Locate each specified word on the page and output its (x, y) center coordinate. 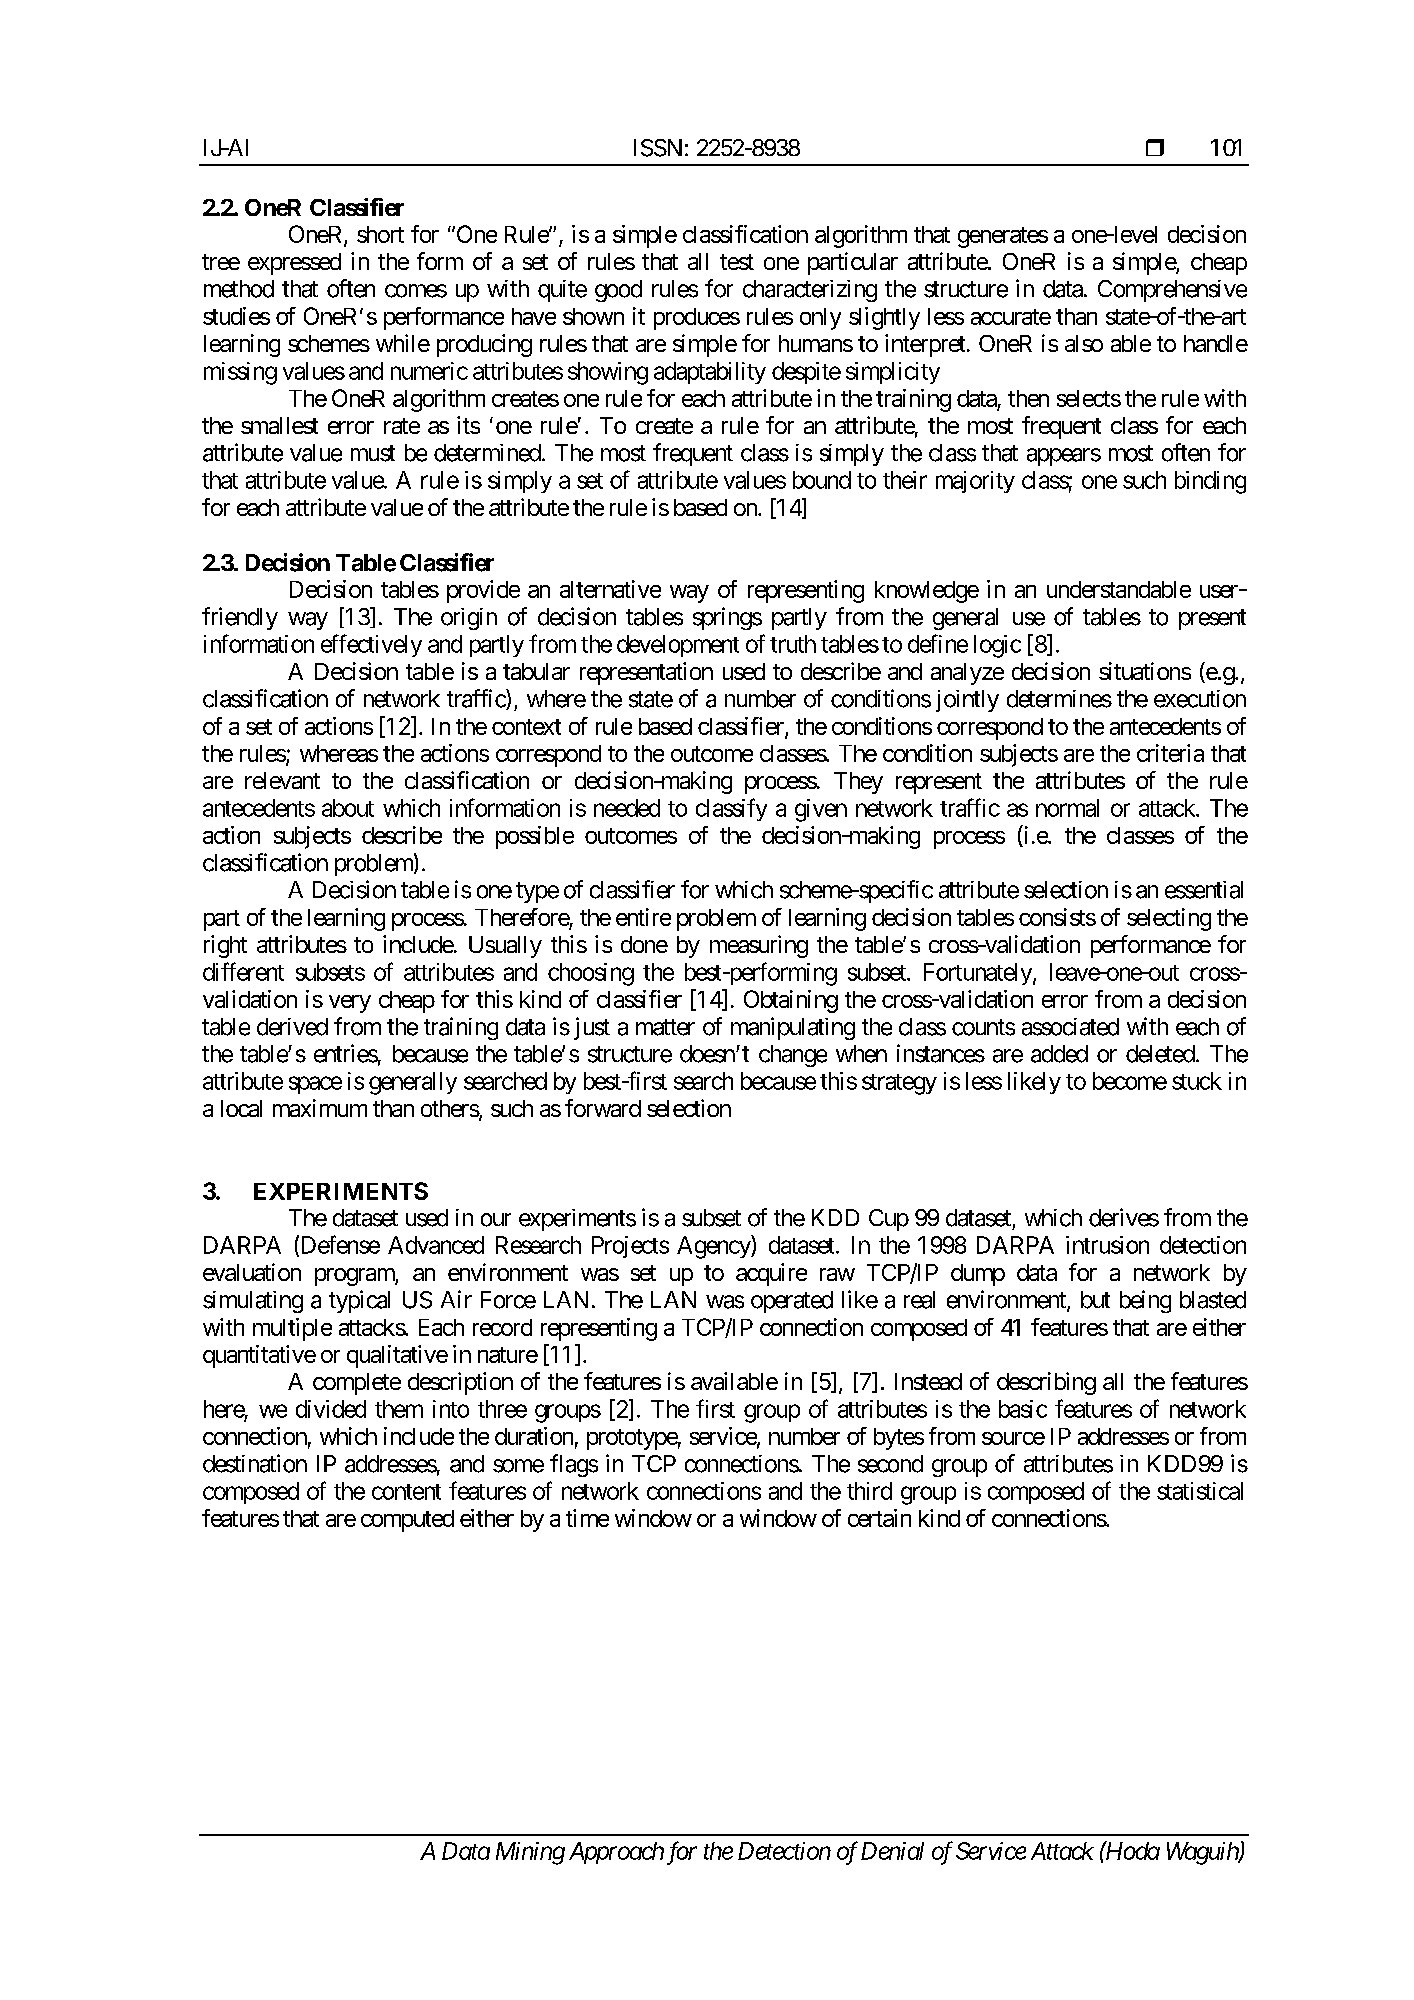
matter (665, 1027)
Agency (714, 1247)
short (380, 234)
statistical (1200, 1491)
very (350, 1004)
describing (1046, 1383)
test (737, 262)
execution (1200, 699)
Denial (892, 1851)
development (678, 646)
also (1084, 343)
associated (1070, 1027)
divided (331, 1409)
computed (407, 1521)
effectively (371, 645)
